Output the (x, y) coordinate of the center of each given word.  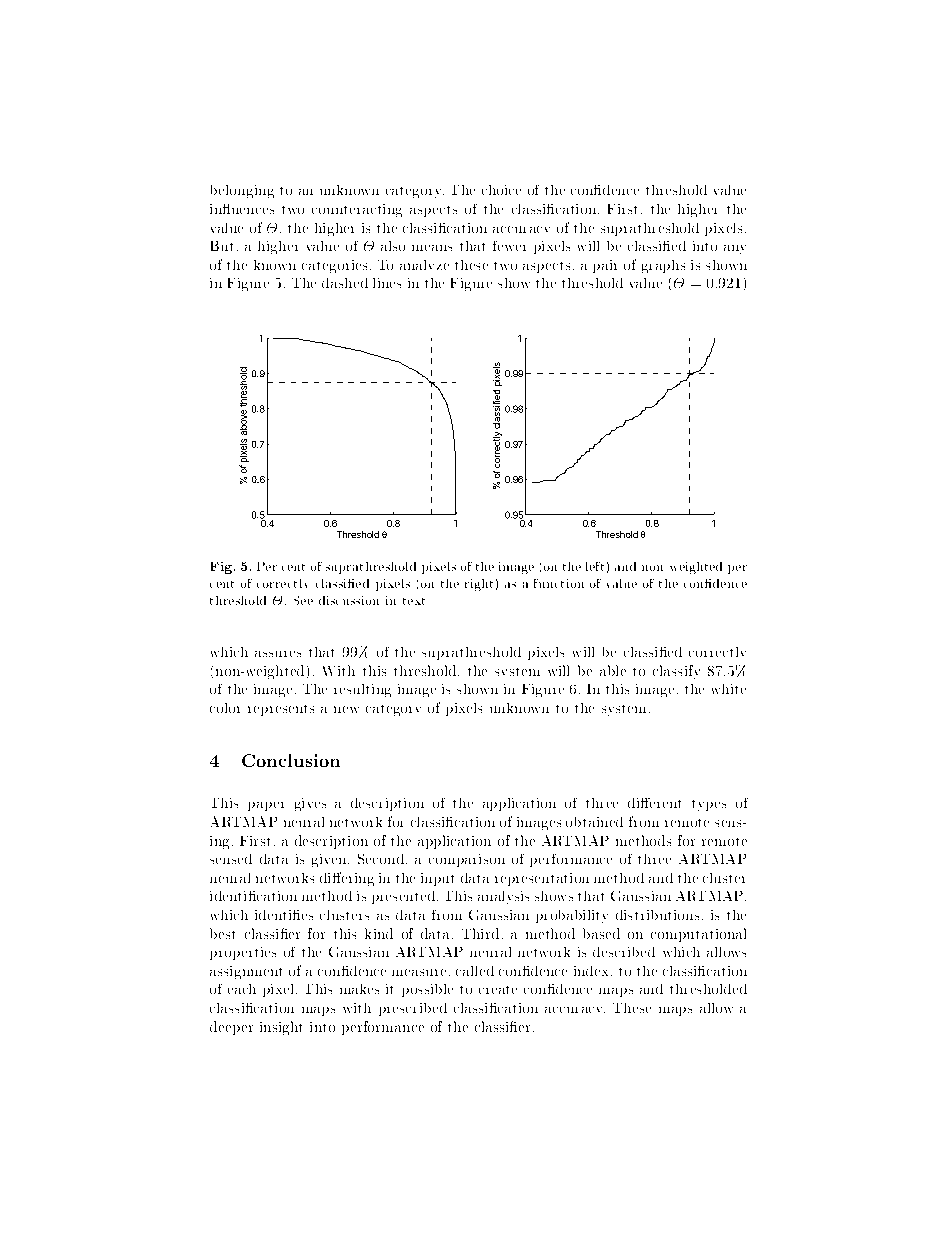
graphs (663, 266)
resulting (362, 690)
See (303, 600)
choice (501, 190)
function (559, 583)
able (613, 670)
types (709, 805)
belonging (242, 191)
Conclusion (291, 760)
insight (281, 1028)
